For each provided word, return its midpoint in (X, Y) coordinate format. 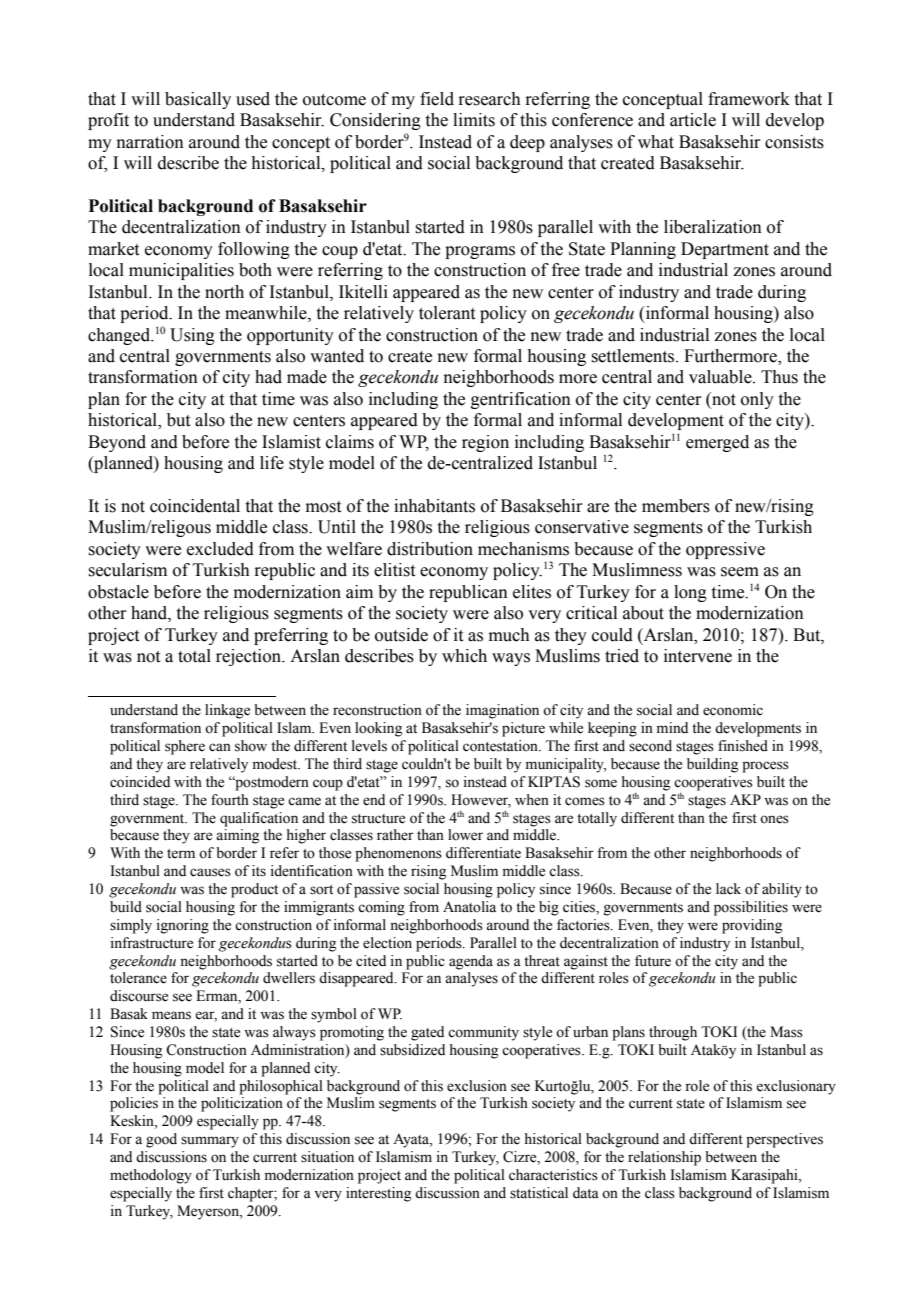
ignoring (183, 926)
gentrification (521, 400)
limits (474, 120)
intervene (698, 656)
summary (210, 1142)
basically (198, 100)
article (693, 120)
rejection (249, 657)
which (464, 656)
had (268, 377)
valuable (721, 377)
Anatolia (469, 907)
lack (728, 888)
